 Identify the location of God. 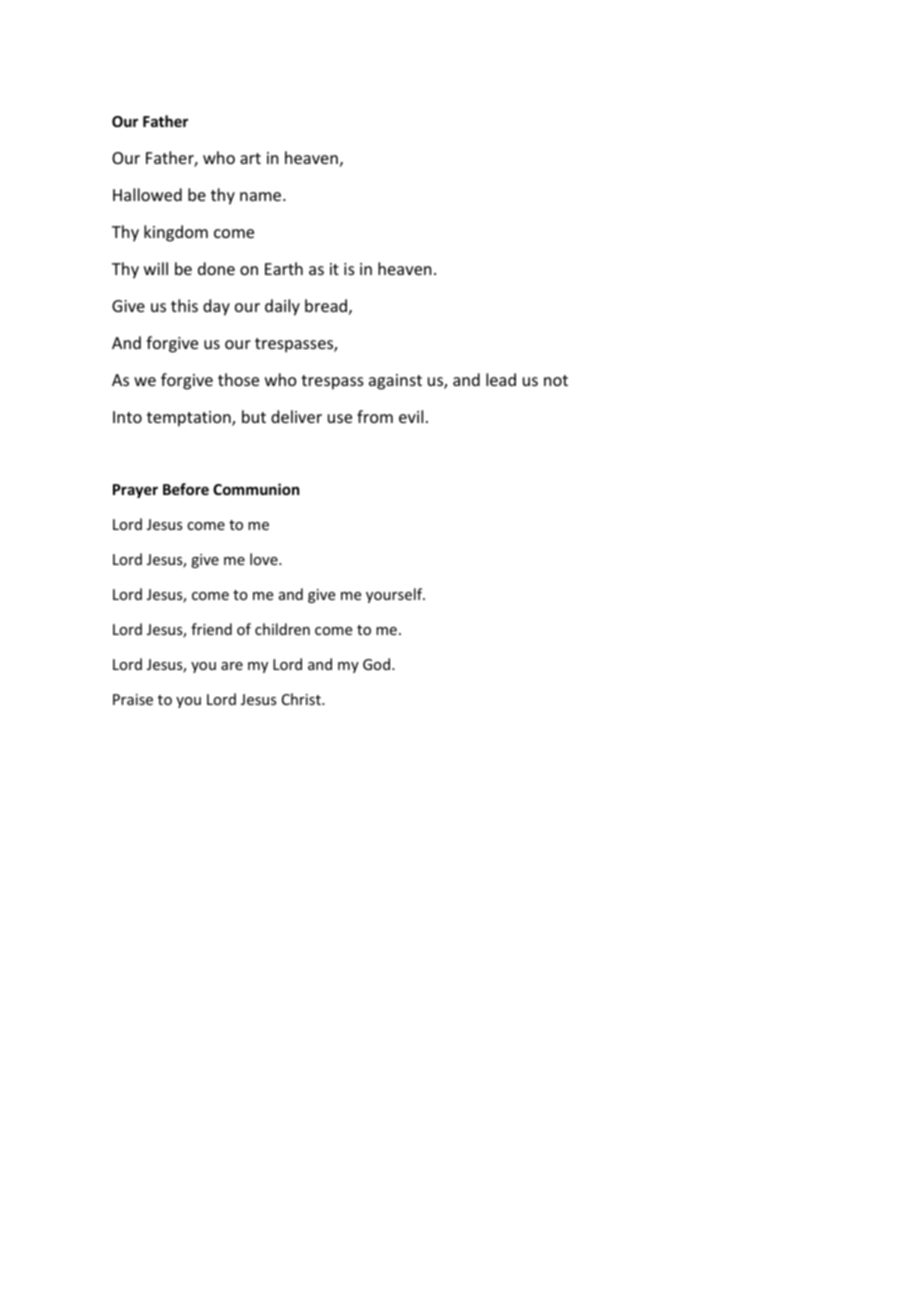
(378, 664).
